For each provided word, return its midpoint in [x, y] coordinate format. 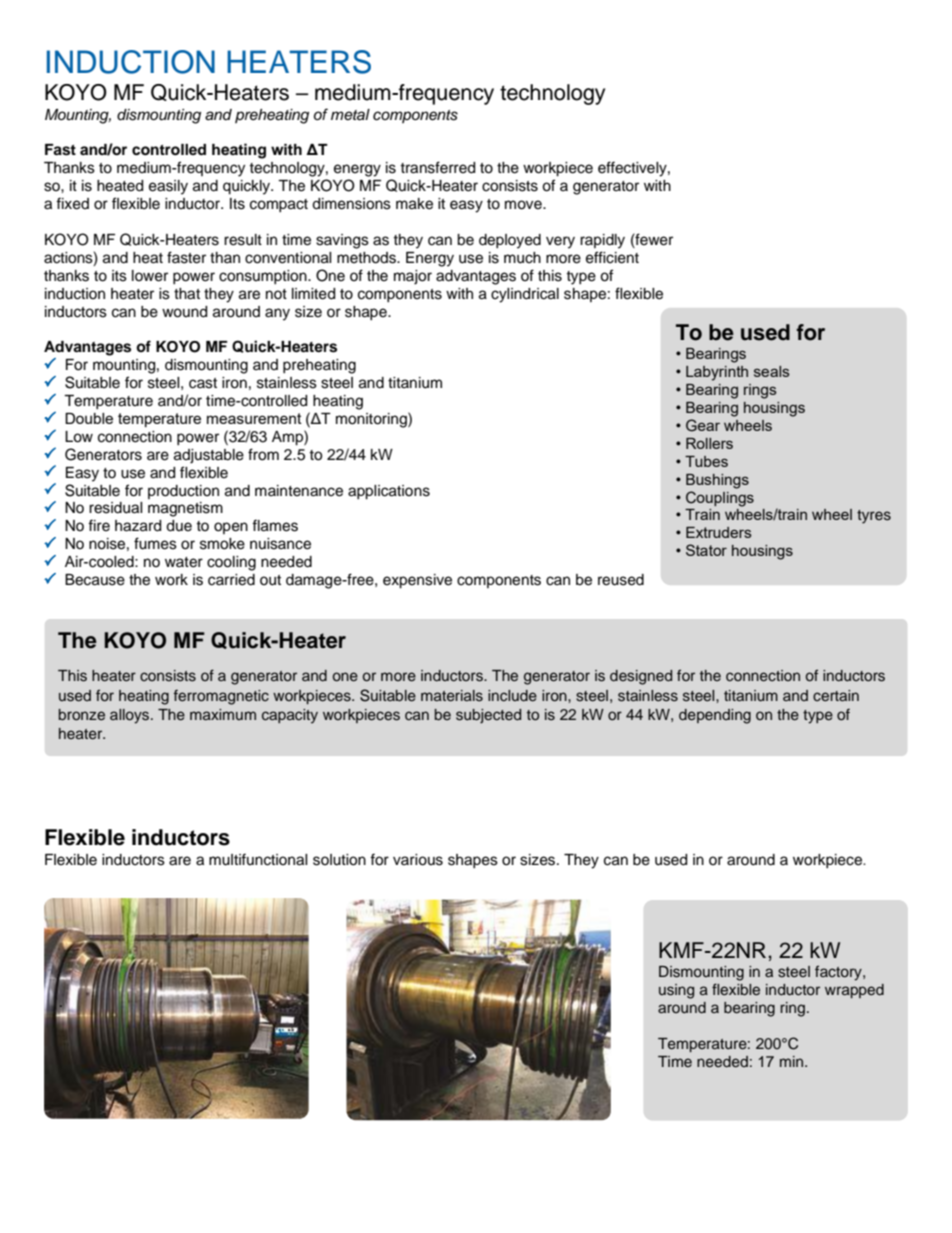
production [183, 492]
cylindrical [525, 295]
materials [452, 696]
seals [772, 371]
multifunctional [258, 859]
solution [339, 860]
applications [389, 492]
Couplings [720, 499]
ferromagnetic [221, 697]
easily [168, 187]
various [418, 860]
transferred [437, 167]
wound [184, 312]
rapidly [602, 241]
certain [836, 695]
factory [839, 973]
